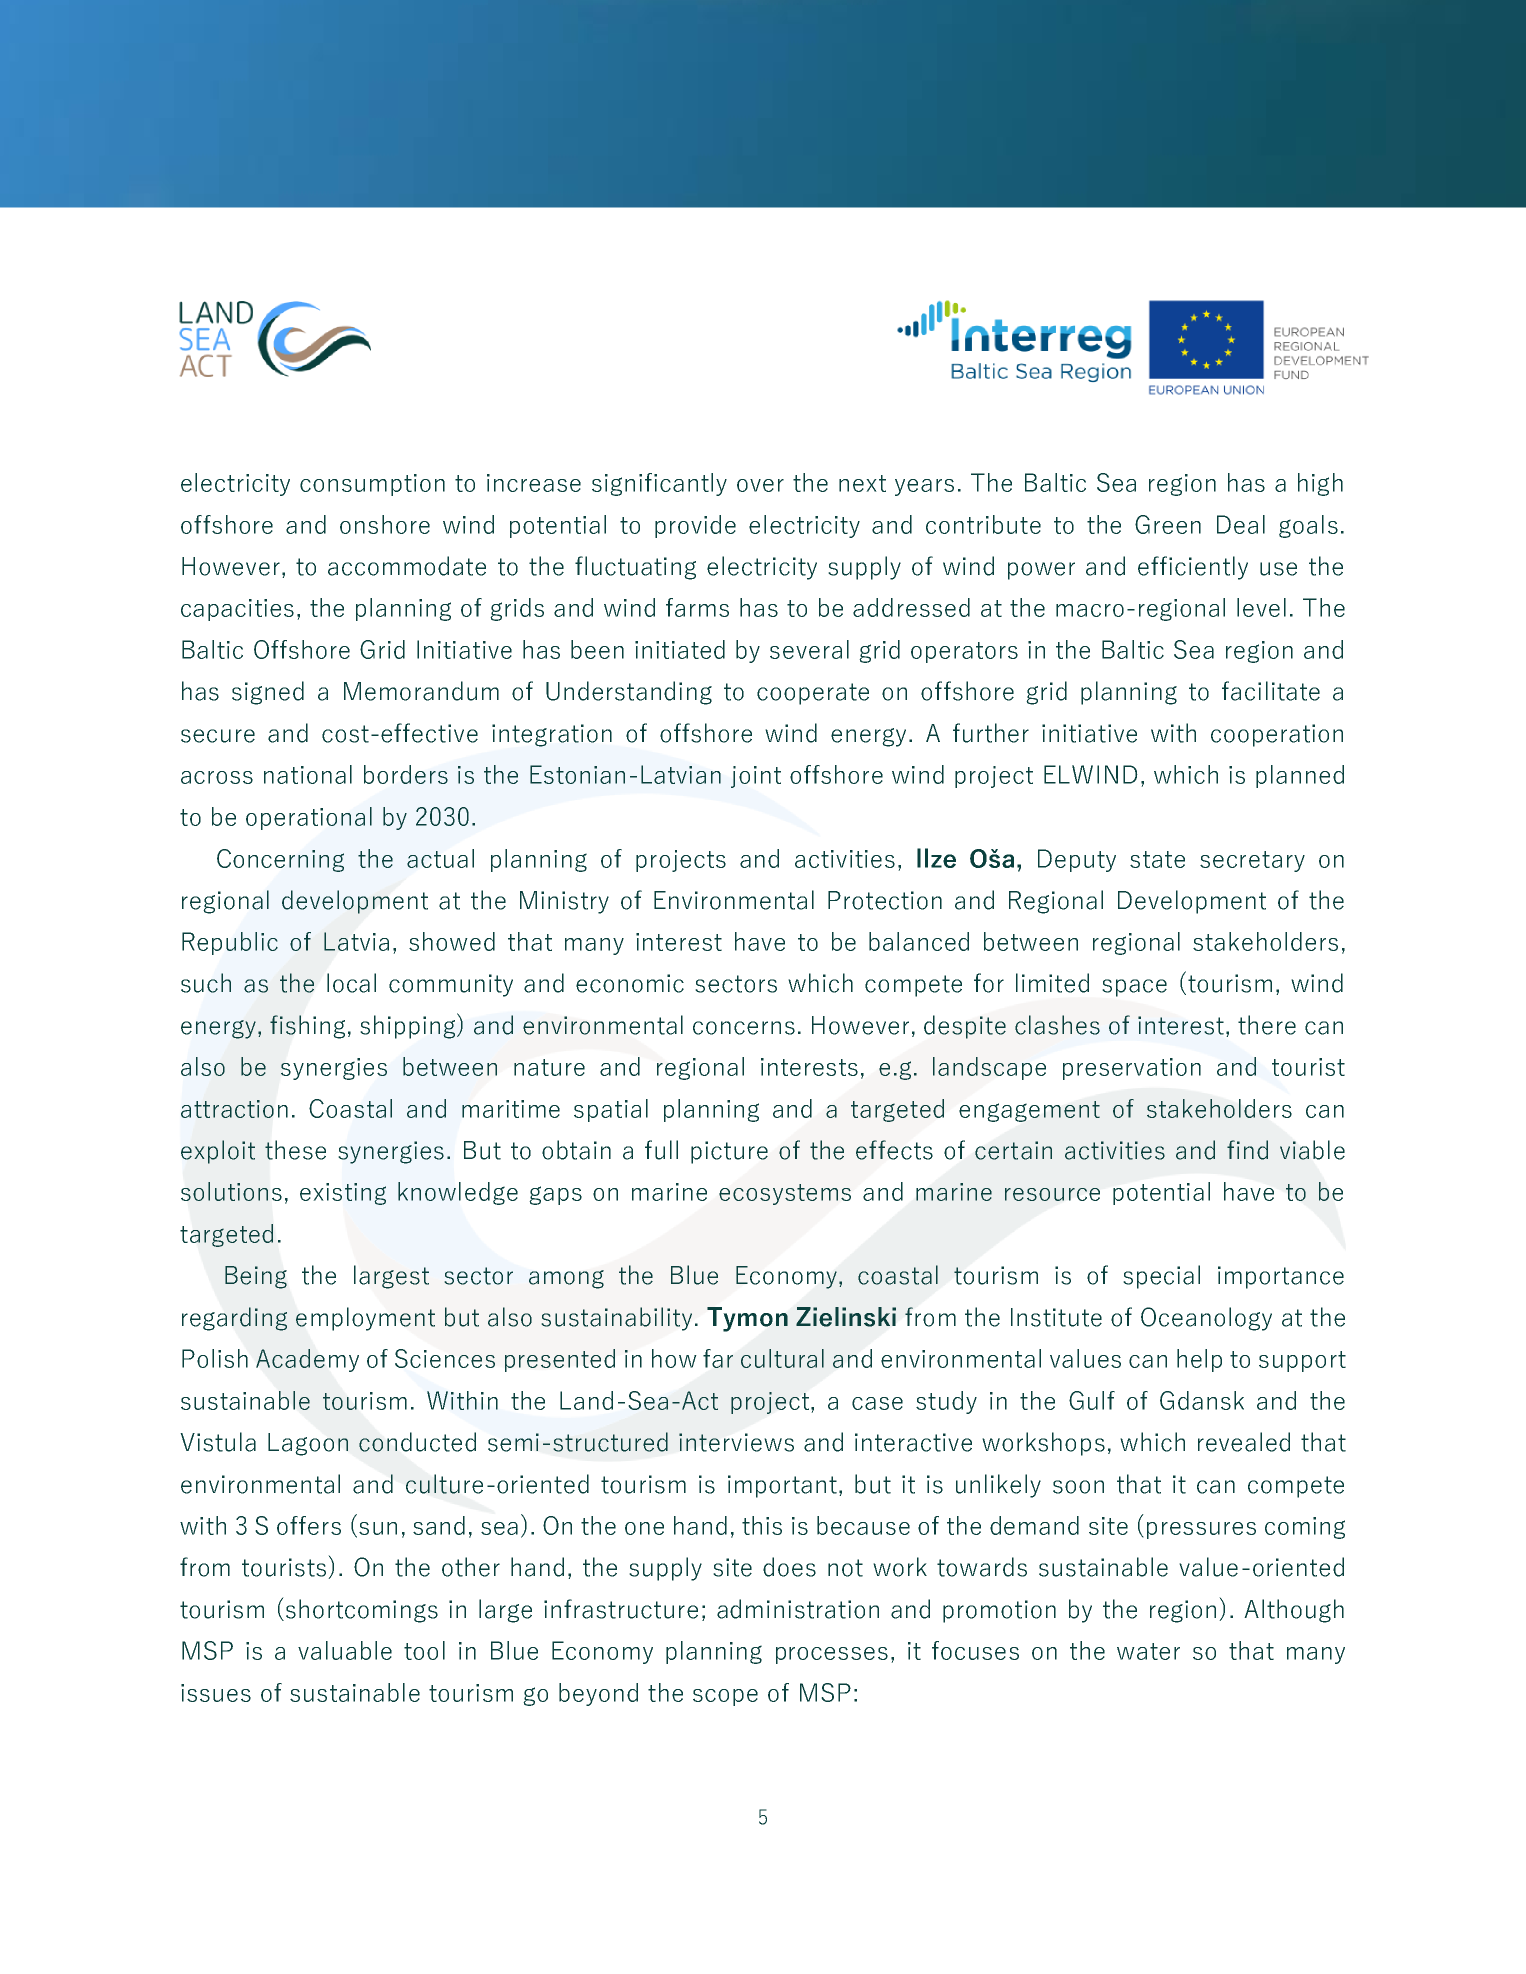 Image resolution: width=1526 pixels, height=1974 pixels. I want to click on onshore, so click(385, 524).
